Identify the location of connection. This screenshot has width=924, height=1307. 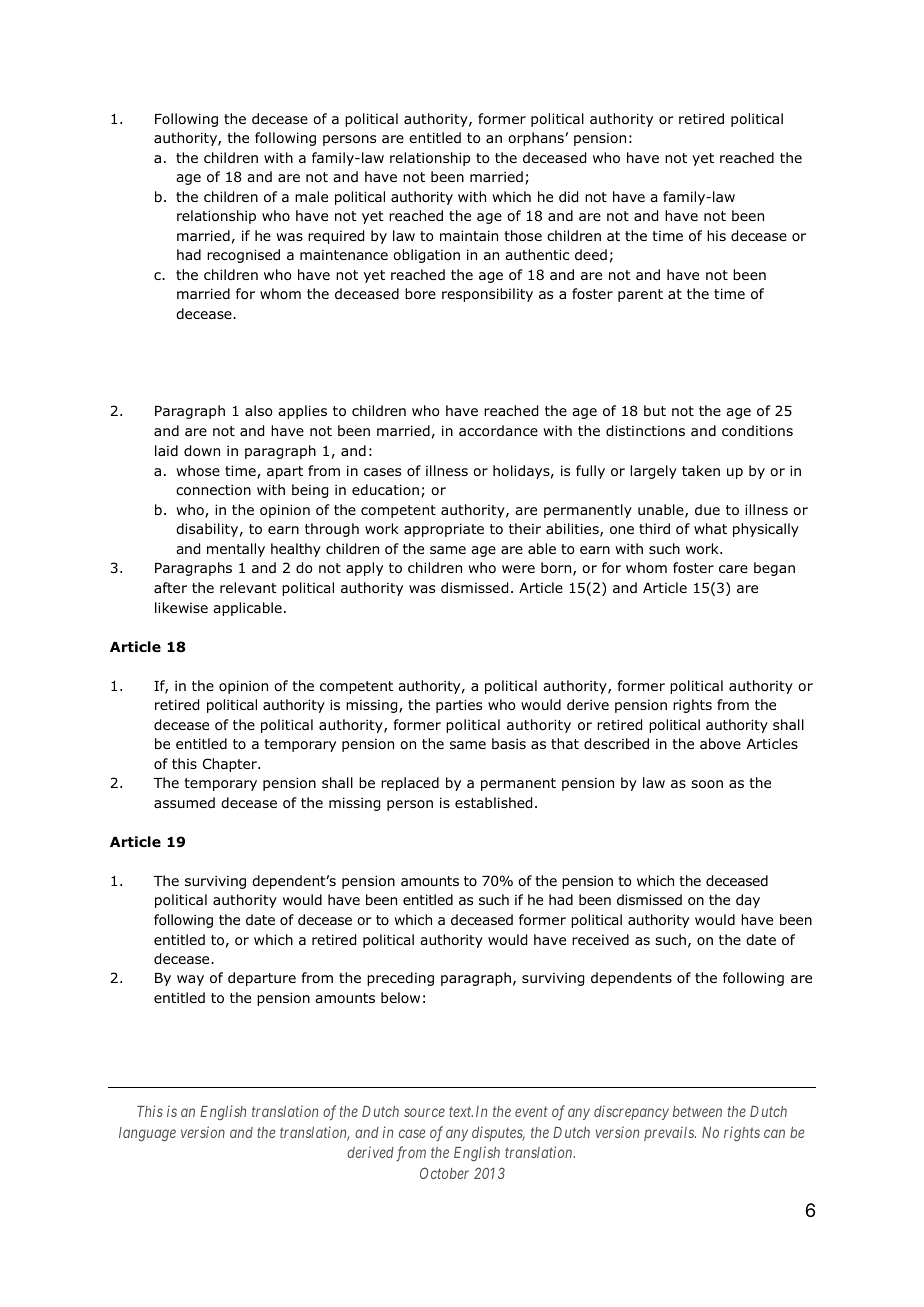
(213, 490).
